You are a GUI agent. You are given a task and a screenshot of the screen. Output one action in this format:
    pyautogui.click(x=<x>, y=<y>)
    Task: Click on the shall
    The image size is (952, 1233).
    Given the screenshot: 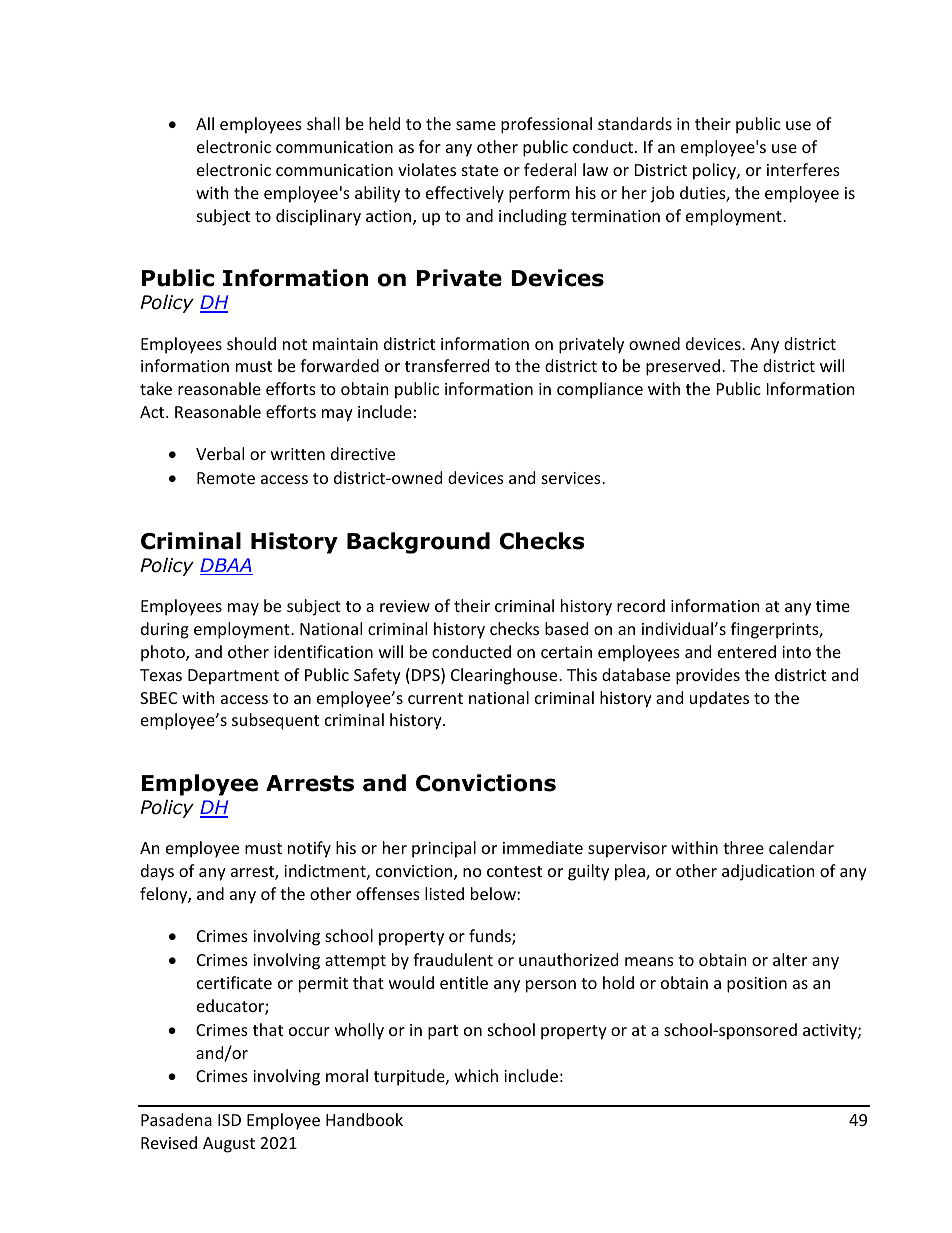 What is the action you would take?
    pyautogui.click(x=323, y=123)
